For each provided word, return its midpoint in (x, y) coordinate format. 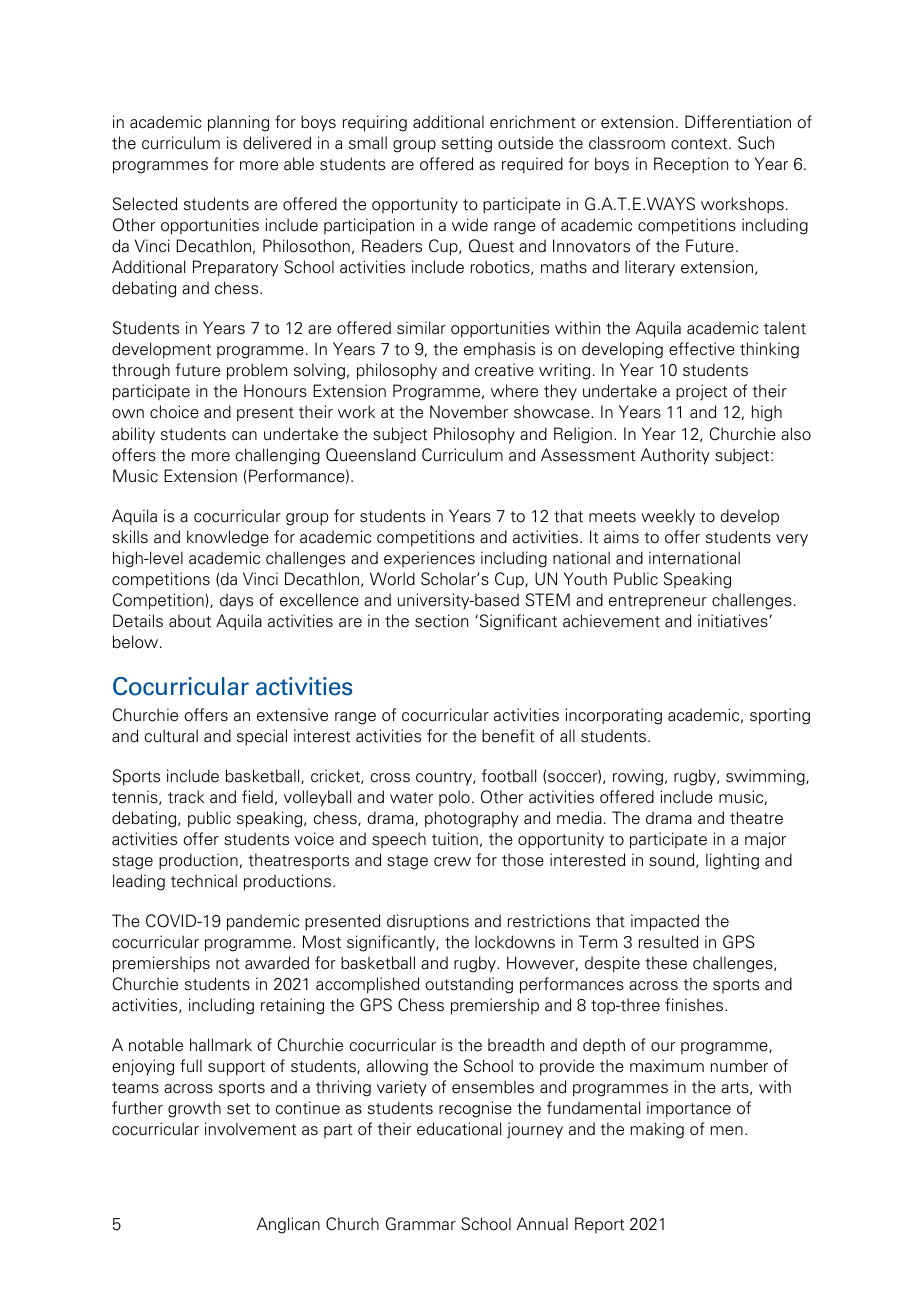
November (469, 412)
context (700, 144)
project (701, 392)
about (190, 621)
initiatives (734, 621)
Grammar (421, 1224)
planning (238, 123)
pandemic (263, 922)
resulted (668, 942)
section (441, 621)
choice (174, 412)
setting (467, 144)
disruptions (428, 922)
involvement (250, 1129)
